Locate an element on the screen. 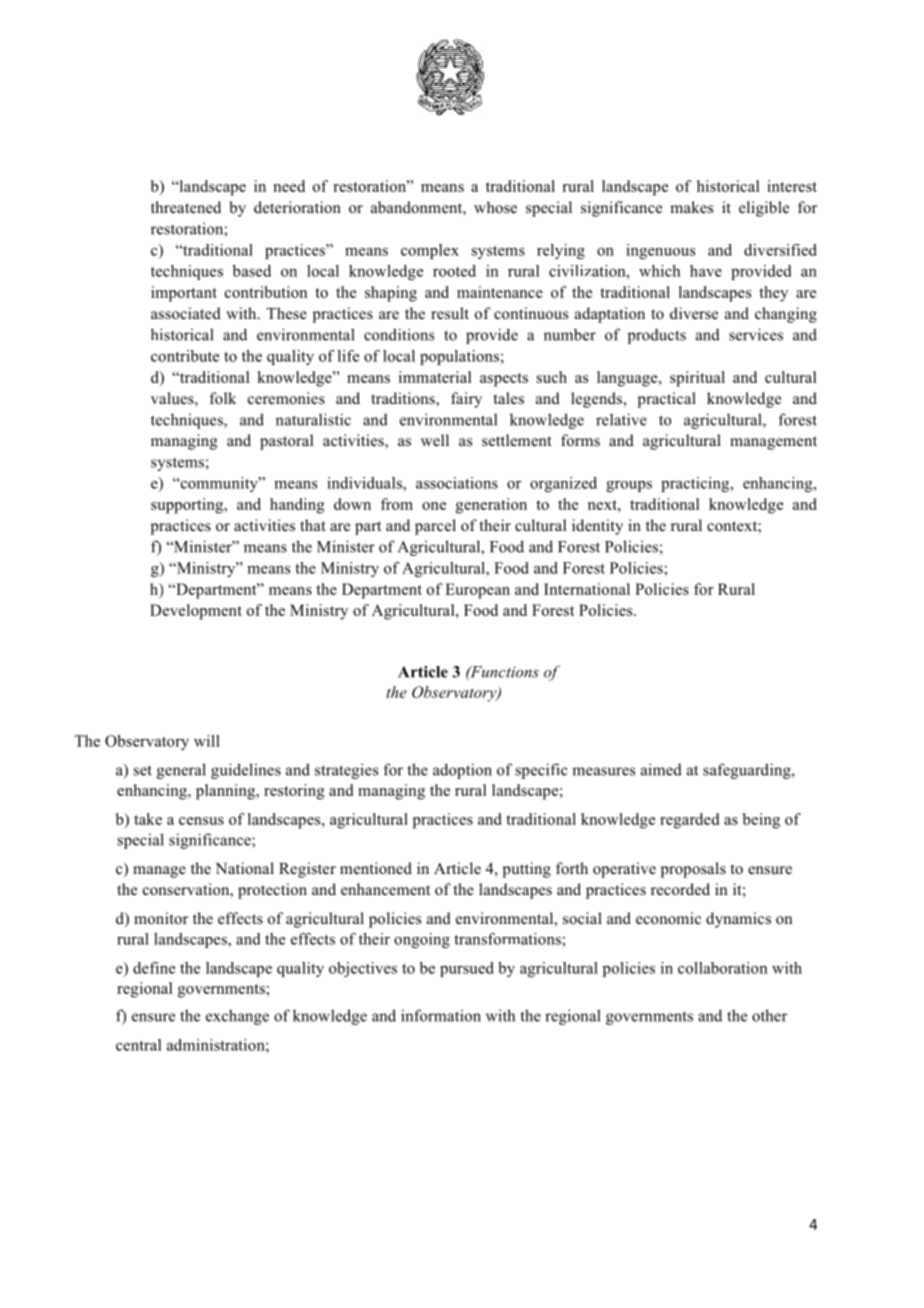  makes is located at coordinates (691, 207).
